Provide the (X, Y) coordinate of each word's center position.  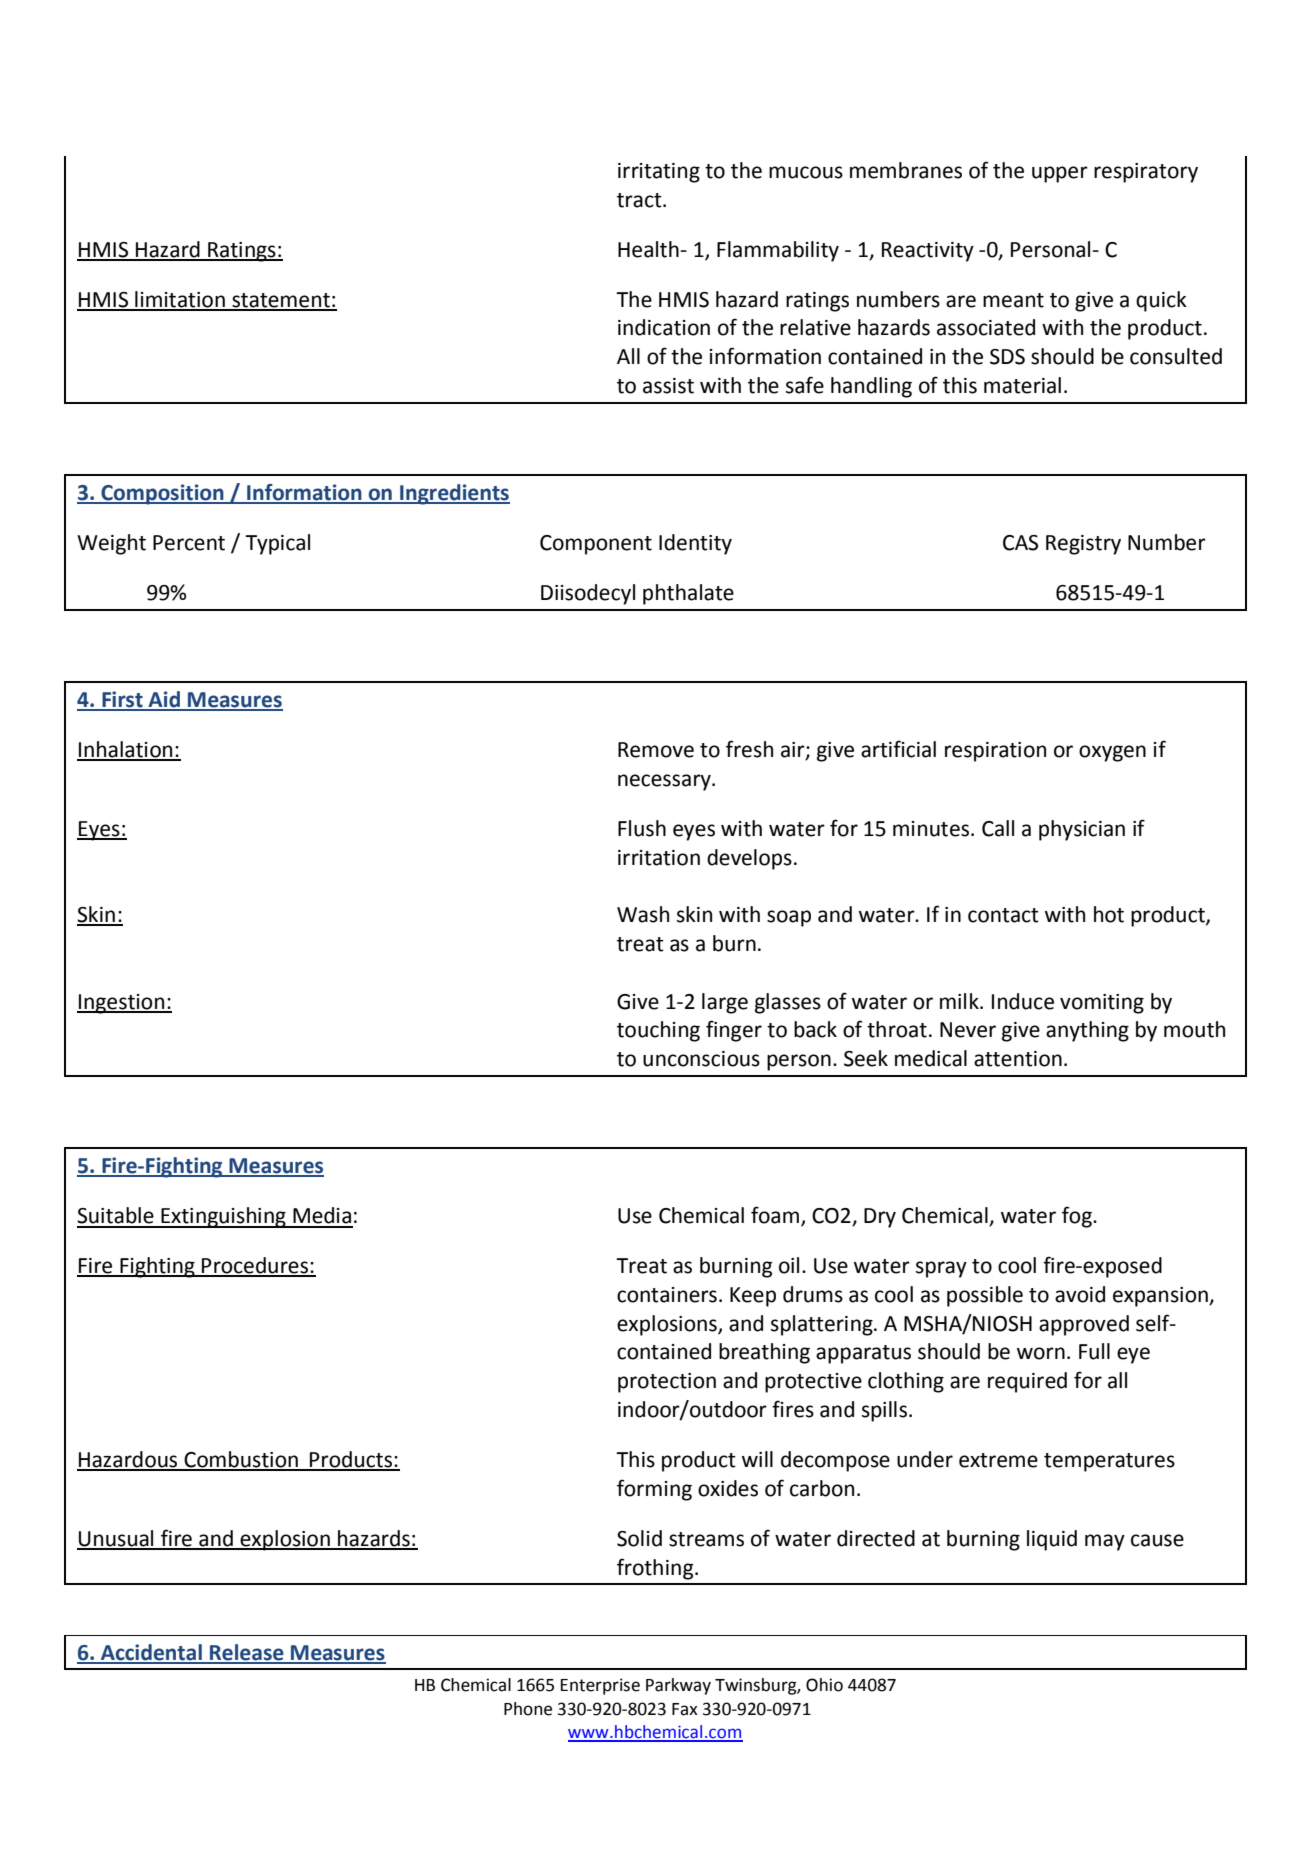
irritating (659, 173)
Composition (162, 494)
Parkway (678, 1686)
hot (1109, 914)
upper (1060, 174)
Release (247, 1653)
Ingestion (122, 1004)
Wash (643, 914)
